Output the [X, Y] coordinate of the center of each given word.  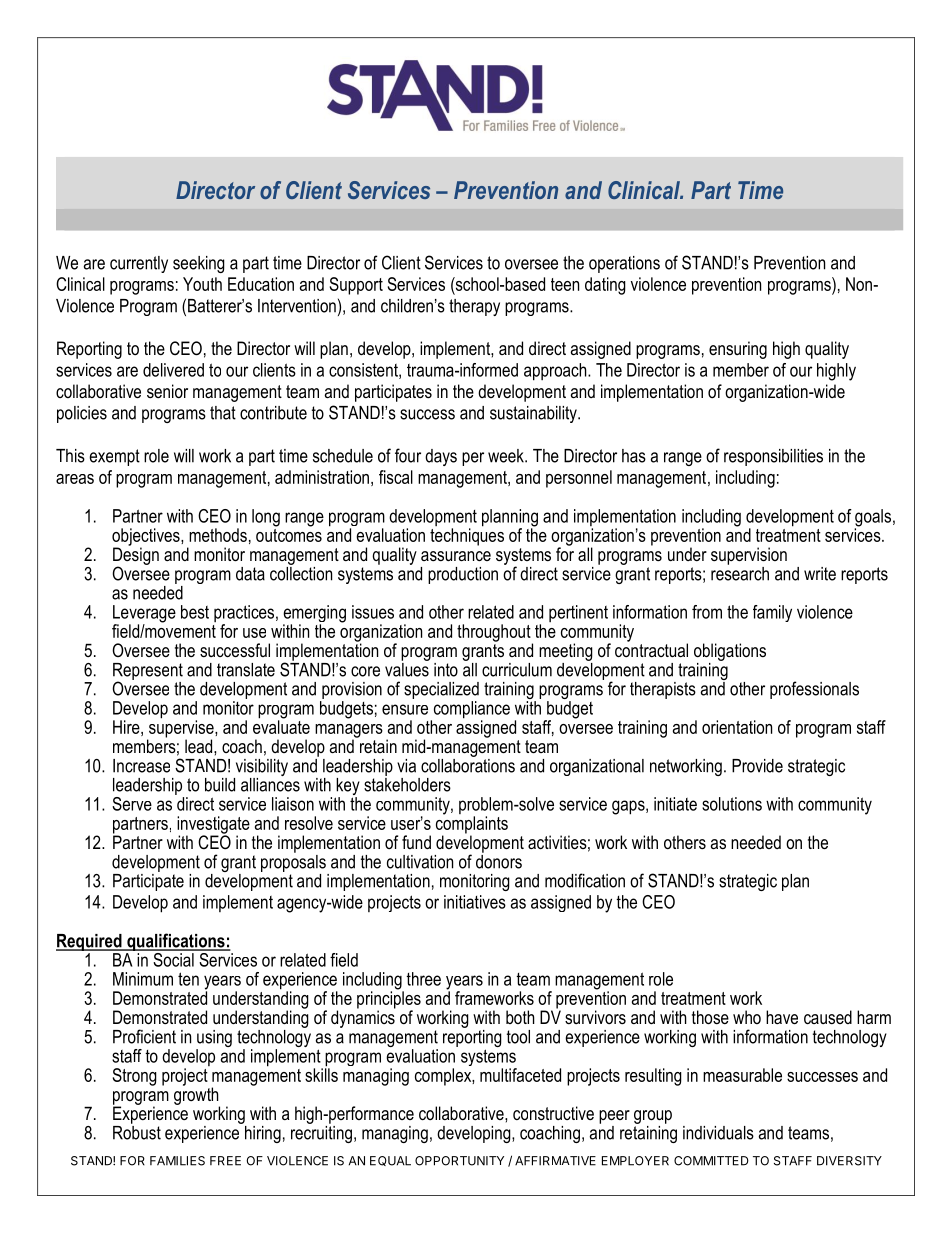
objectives [147, 538]
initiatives [475, 902]
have [782, 1017]
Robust [137, 1133]
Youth [202, 284]
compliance [470, 711]
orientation [737, 727]
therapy [474, 307]
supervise [181, 729]
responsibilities [773, 457]
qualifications [176, 942]
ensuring [738, 350]
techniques [467, 536]
